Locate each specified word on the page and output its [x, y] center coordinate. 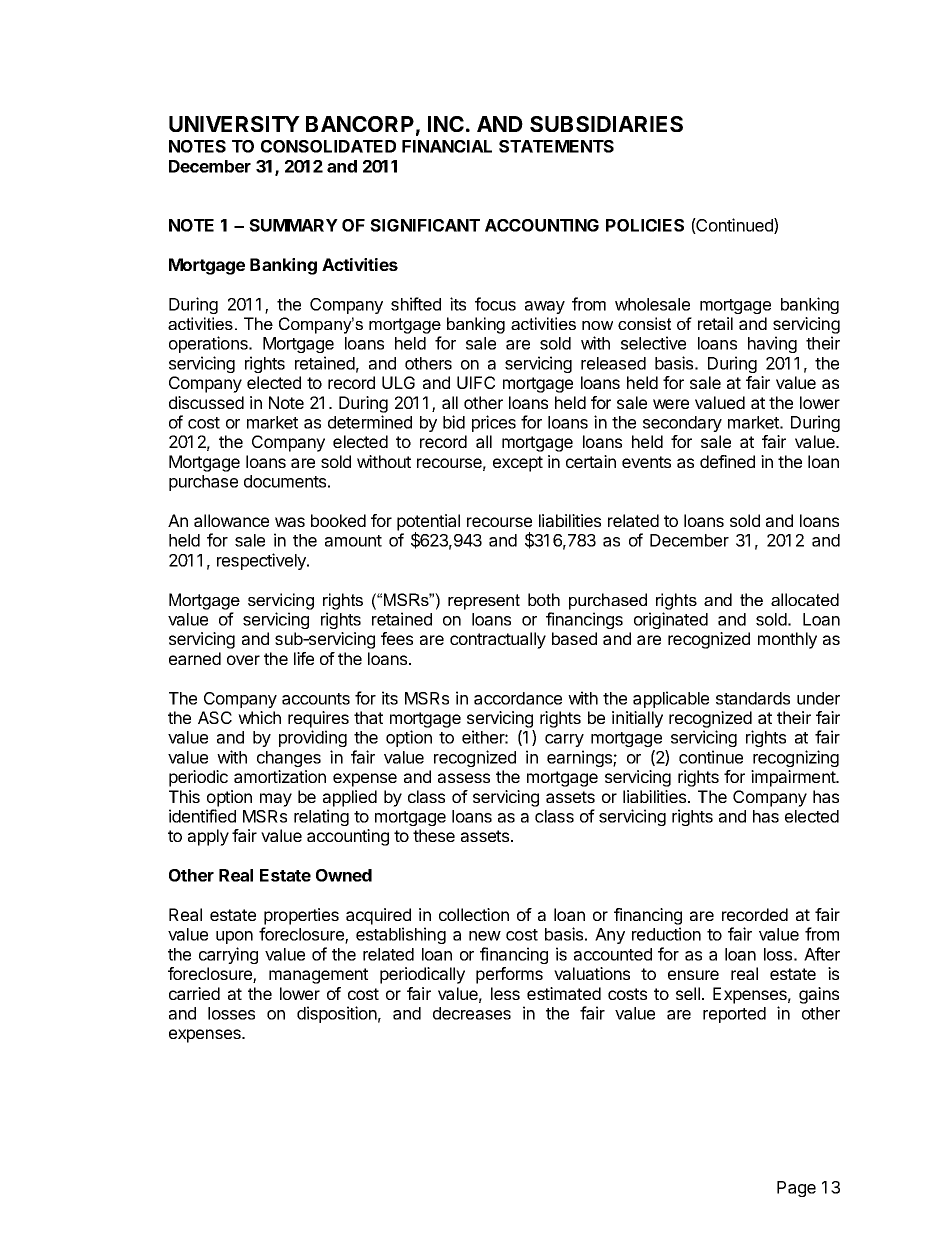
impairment [794, 778]
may [276, 800]
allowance [231, 520]
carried [194, 993]
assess [464, 778]
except [518, 464]
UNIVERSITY [234, 124]
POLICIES [645, 225]
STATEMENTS [556, 146]
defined [727, 461]
